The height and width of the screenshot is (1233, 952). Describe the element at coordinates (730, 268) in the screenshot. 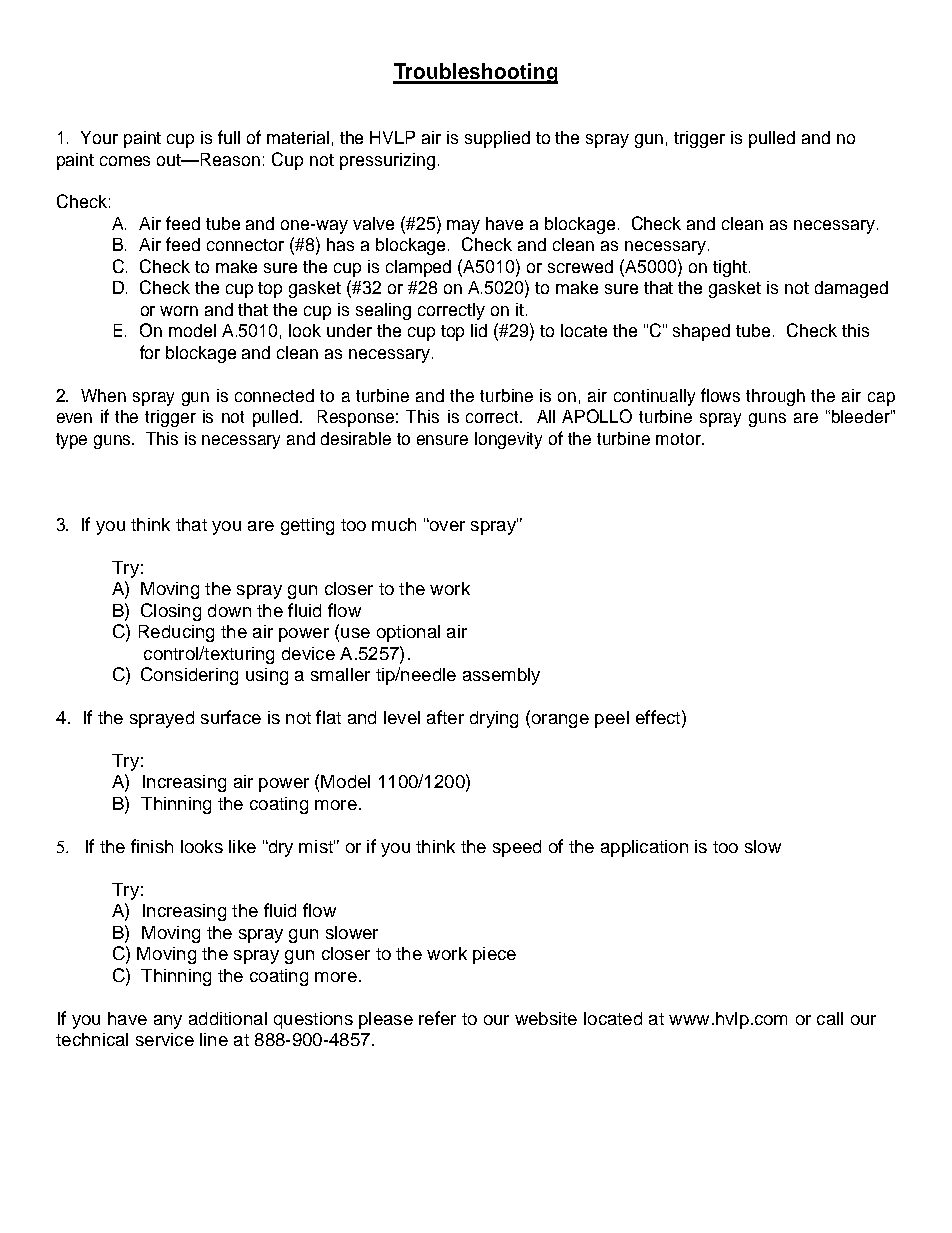

I see `tight` at that location.
